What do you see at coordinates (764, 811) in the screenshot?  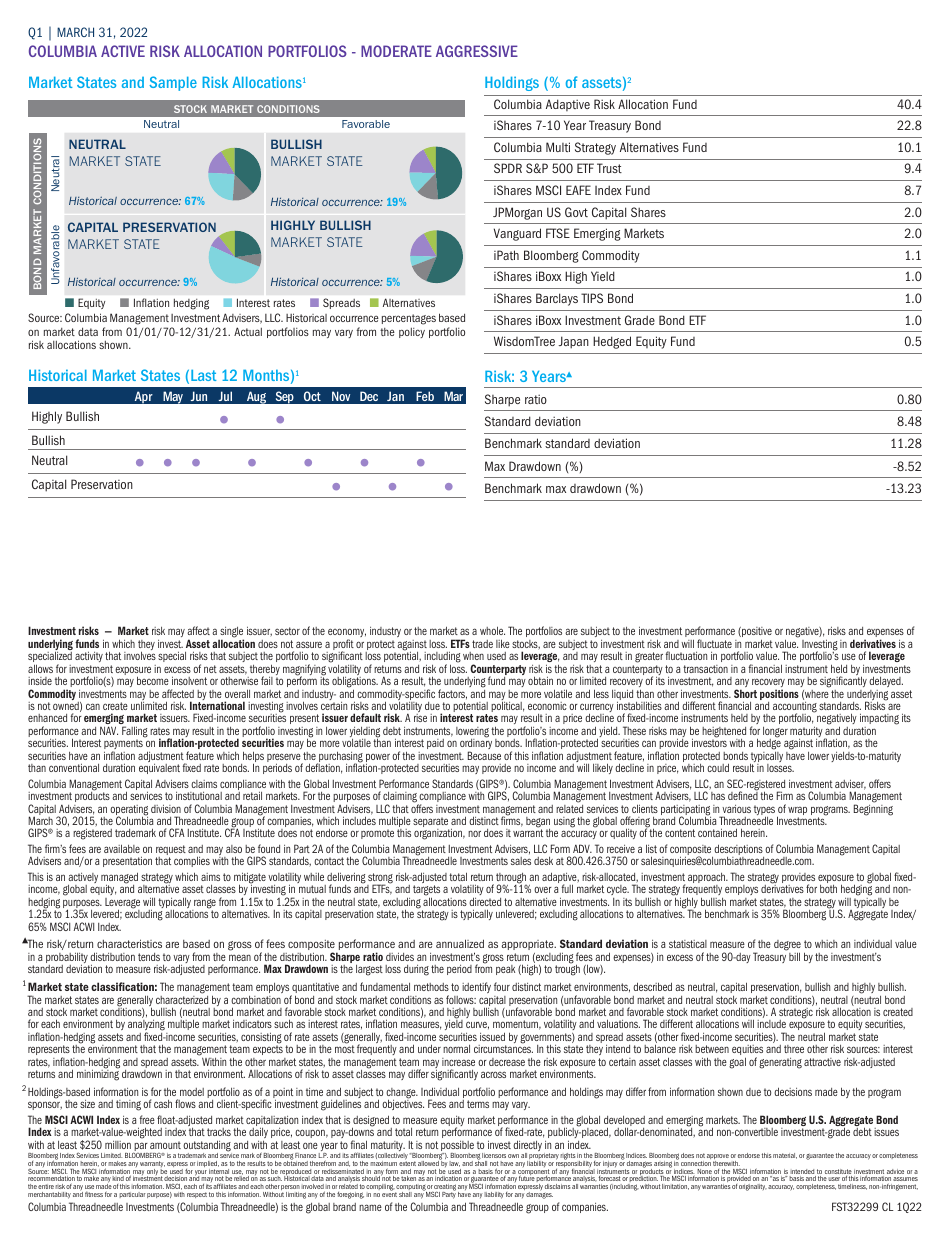 I see `types` at bounding box center [764, 811].
